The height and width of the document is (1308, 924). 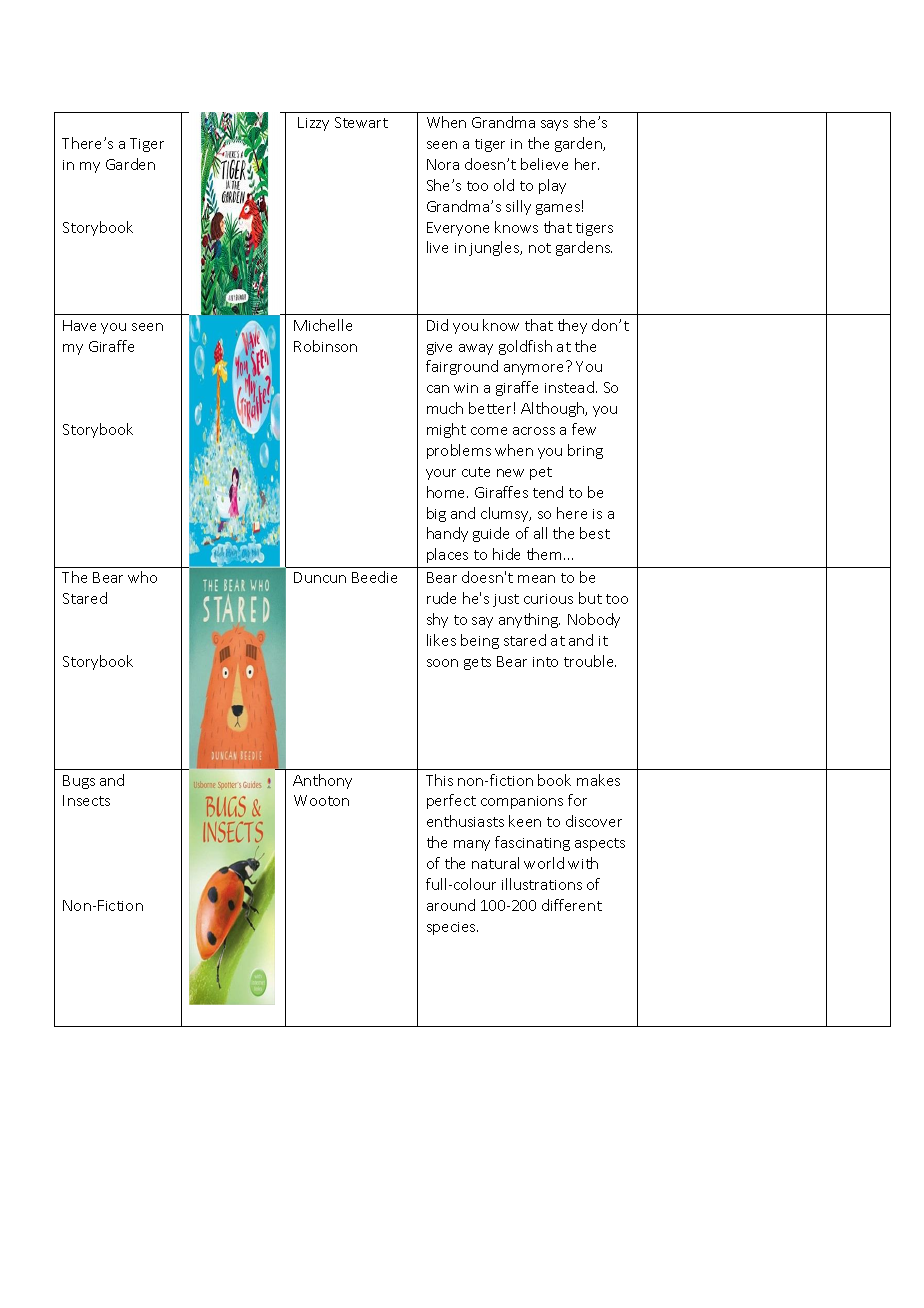 I want to click on illustrations, so click(x=542, y=884).
